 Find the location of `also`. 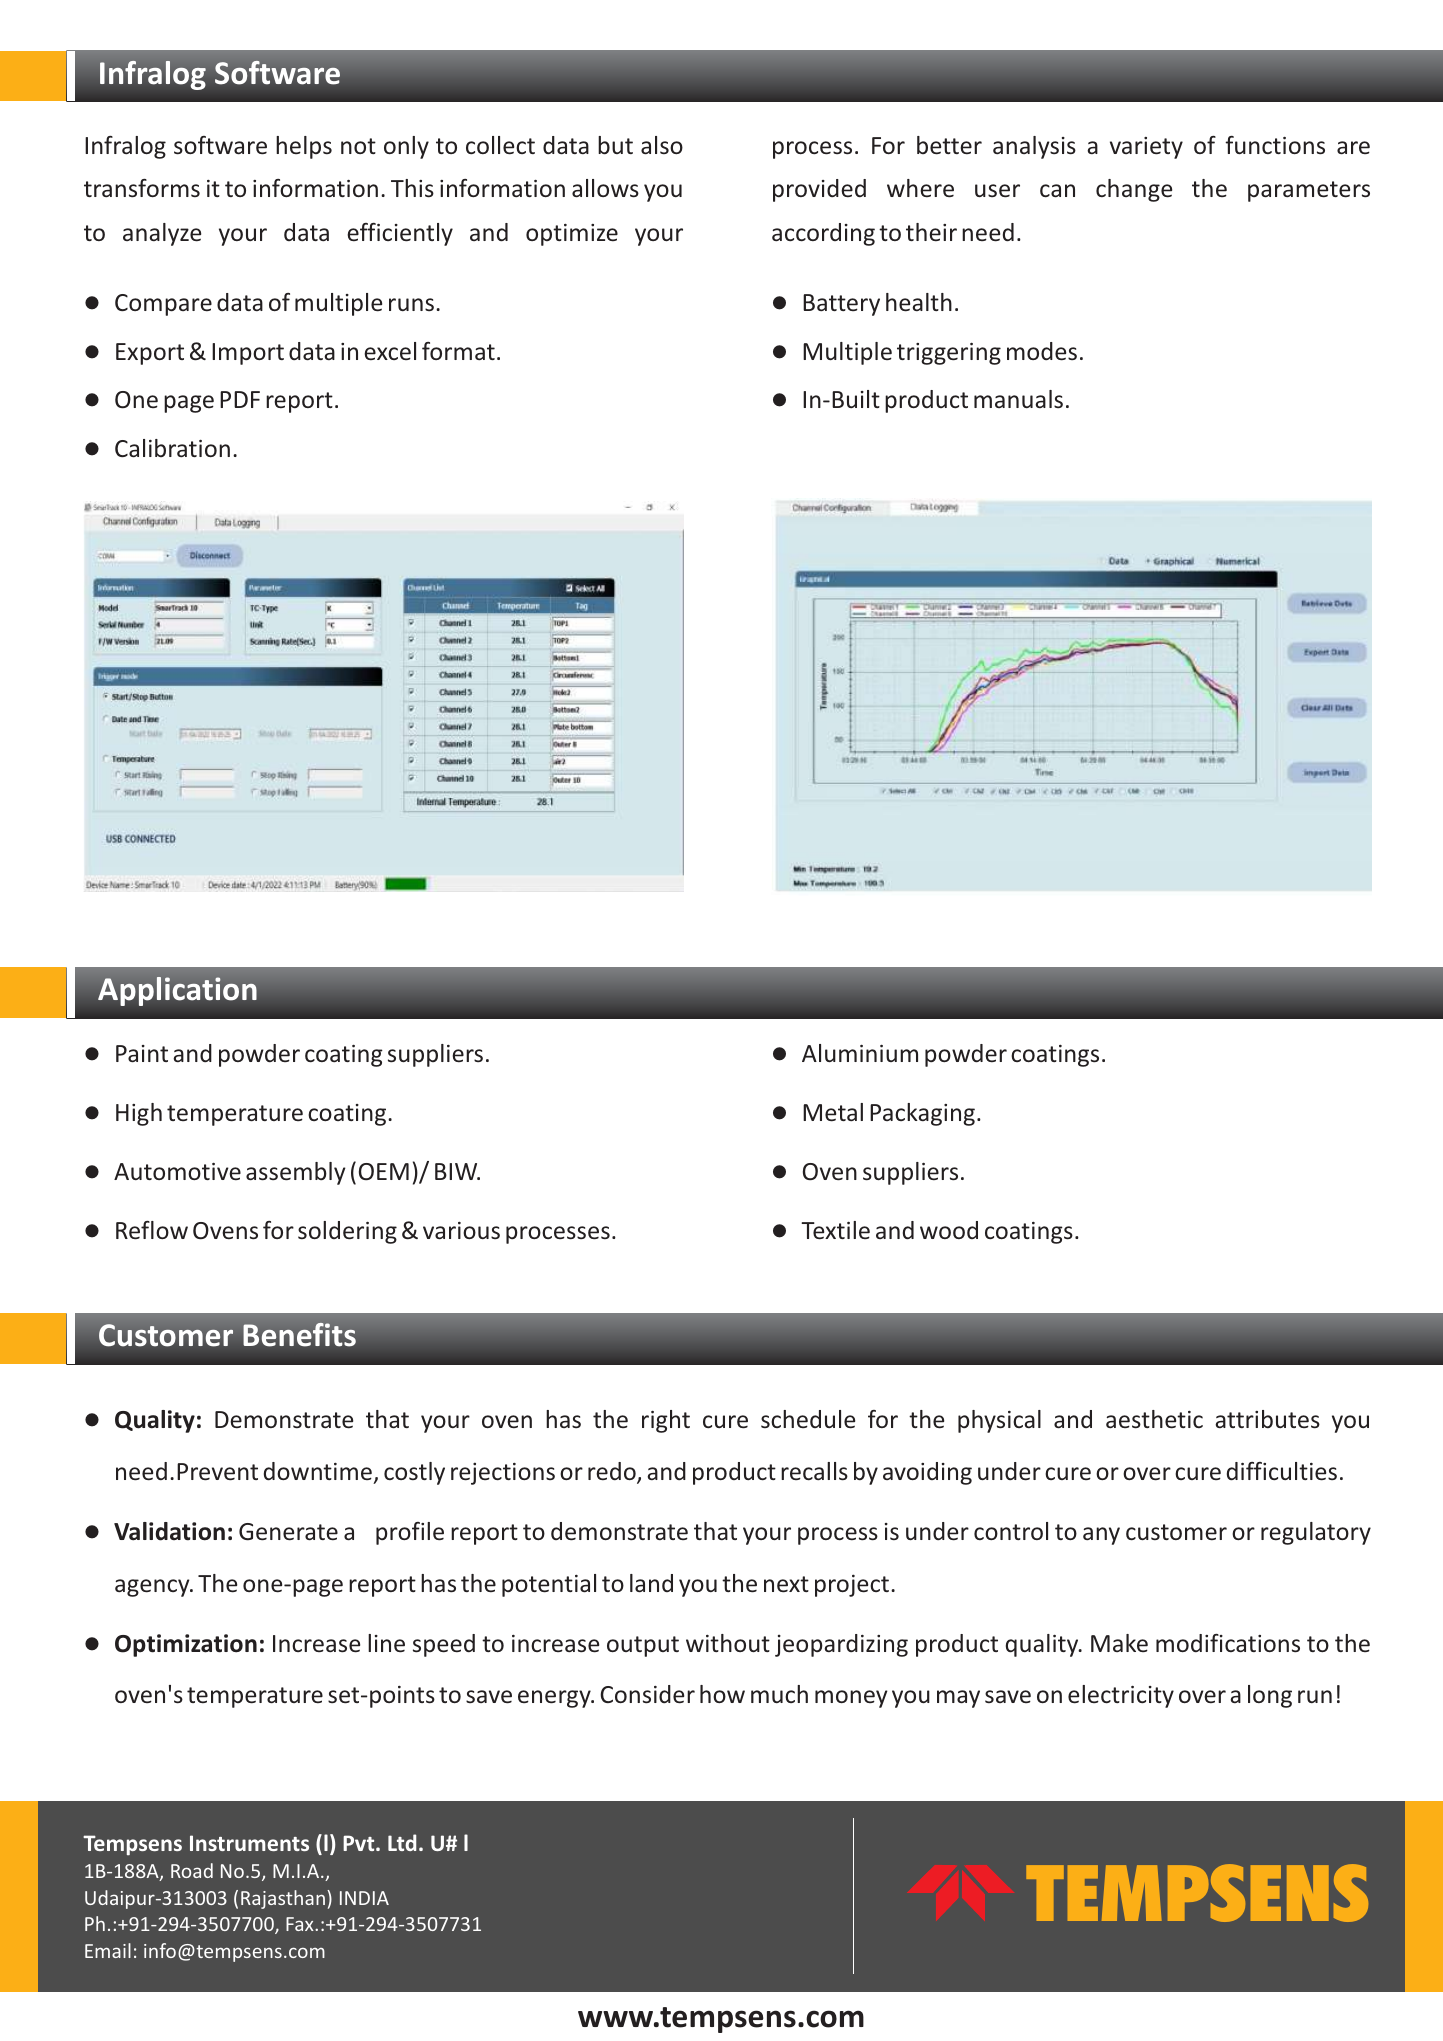

also is located at coordinates (662, 145).
